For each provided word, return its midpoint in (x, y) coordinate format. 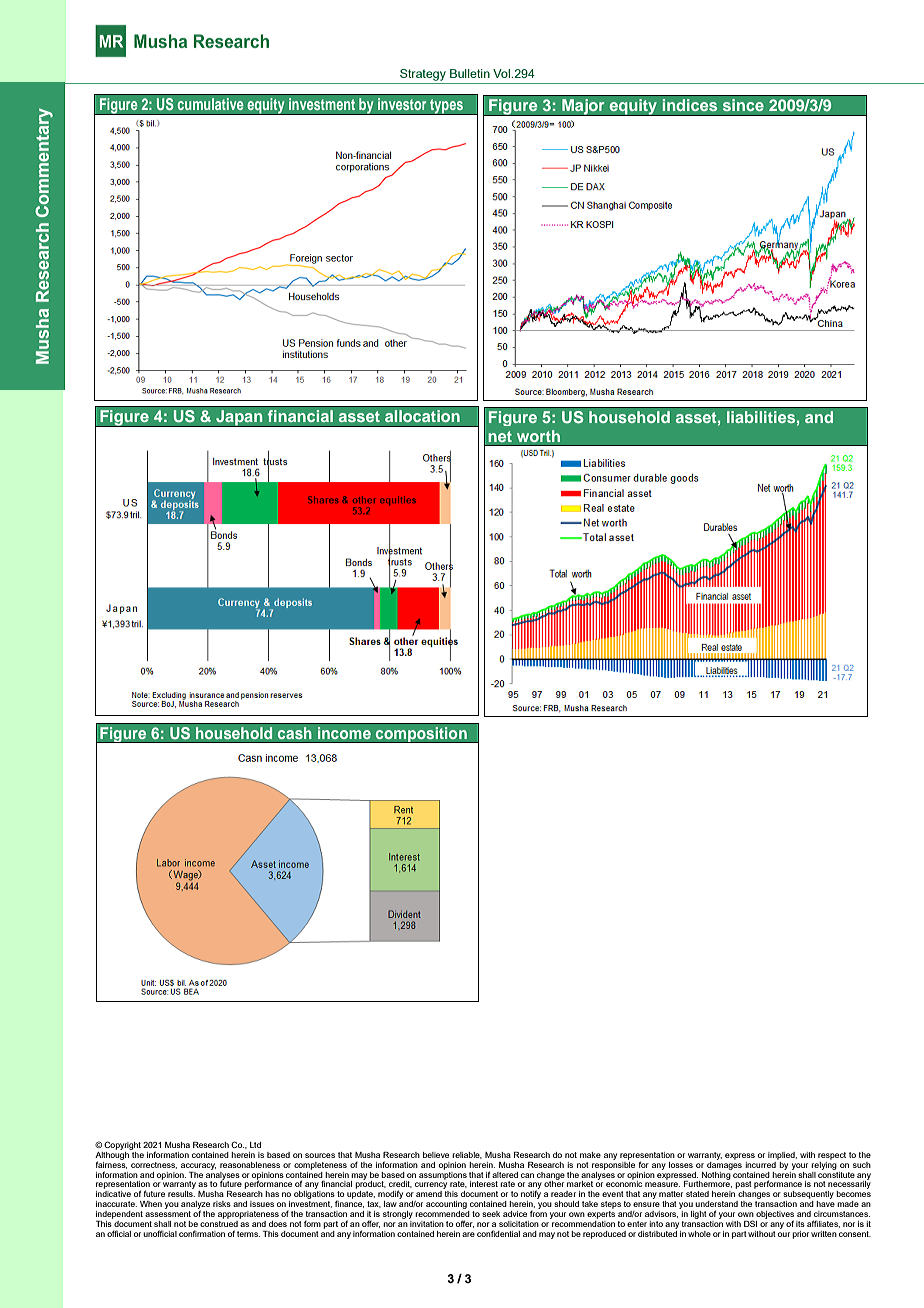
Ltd (255, 1145)
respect (832, 1156)
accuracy (198, 1166)
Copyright (122, 1145)
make (590, 1155)
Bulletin (470, 73)
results (181, 1194)
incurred (761, 1163)
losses (681, 1165)
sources (320, 1155)
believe (436, 1155)
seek (491, 1214)
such (862, 1165)
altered (505, 1175)
